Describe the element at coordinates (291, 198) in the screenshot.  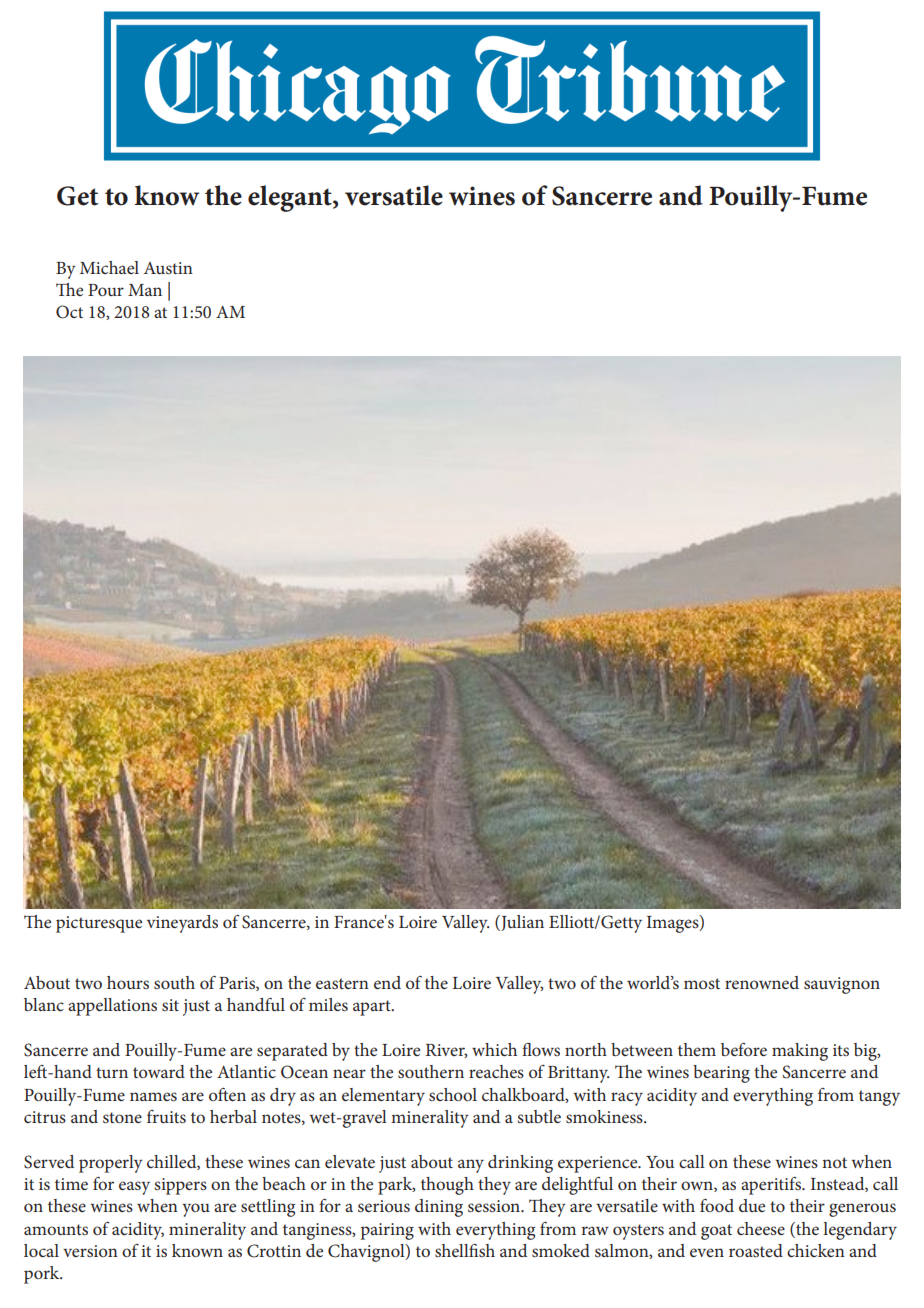
I see `elegant` at that location.
